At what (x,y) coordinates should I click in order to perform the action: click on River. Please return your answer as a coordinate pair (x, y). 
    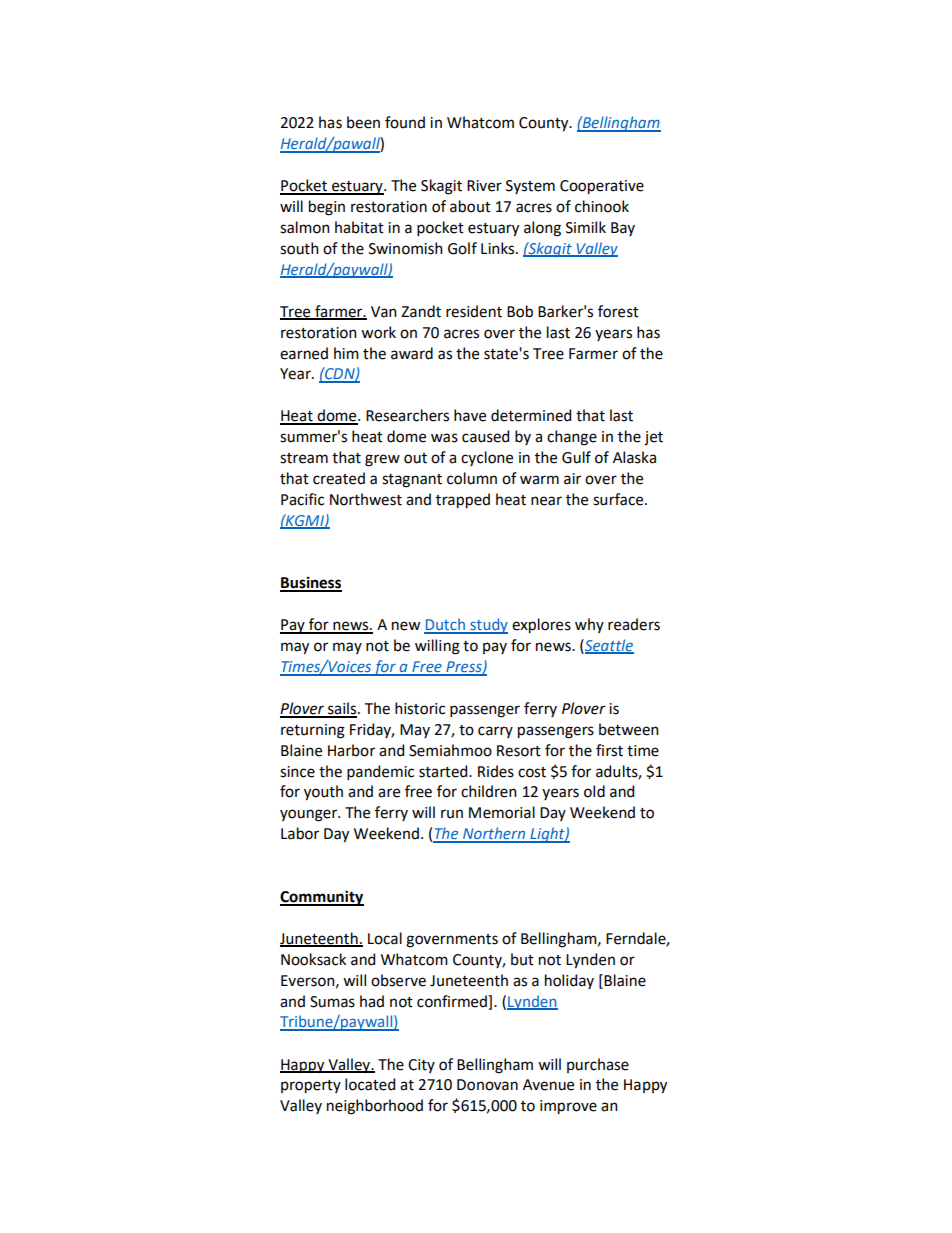
    Looking at the image, I should click on (484, 186).
